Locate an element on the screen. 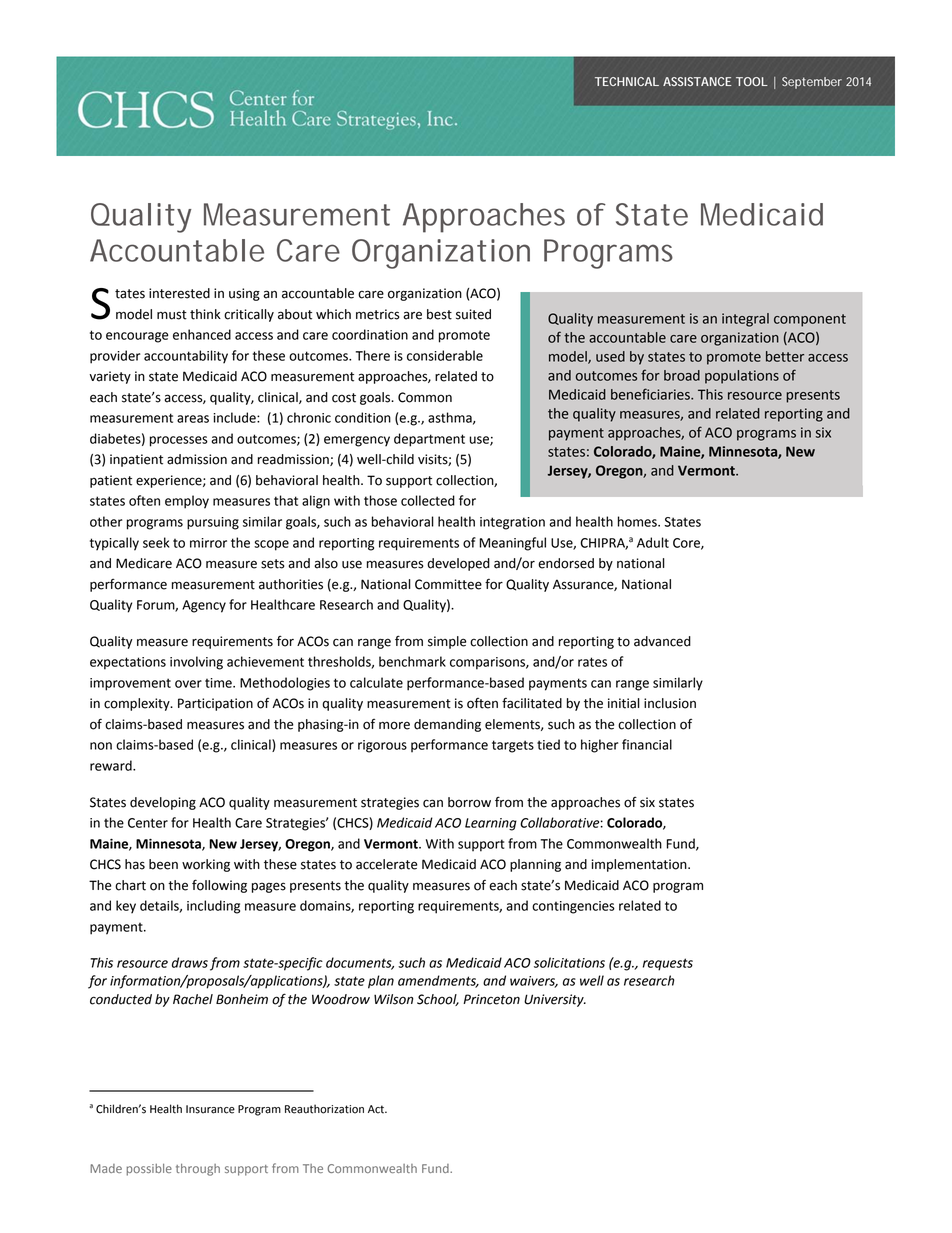  interested is located at coordinates (179, 293).
